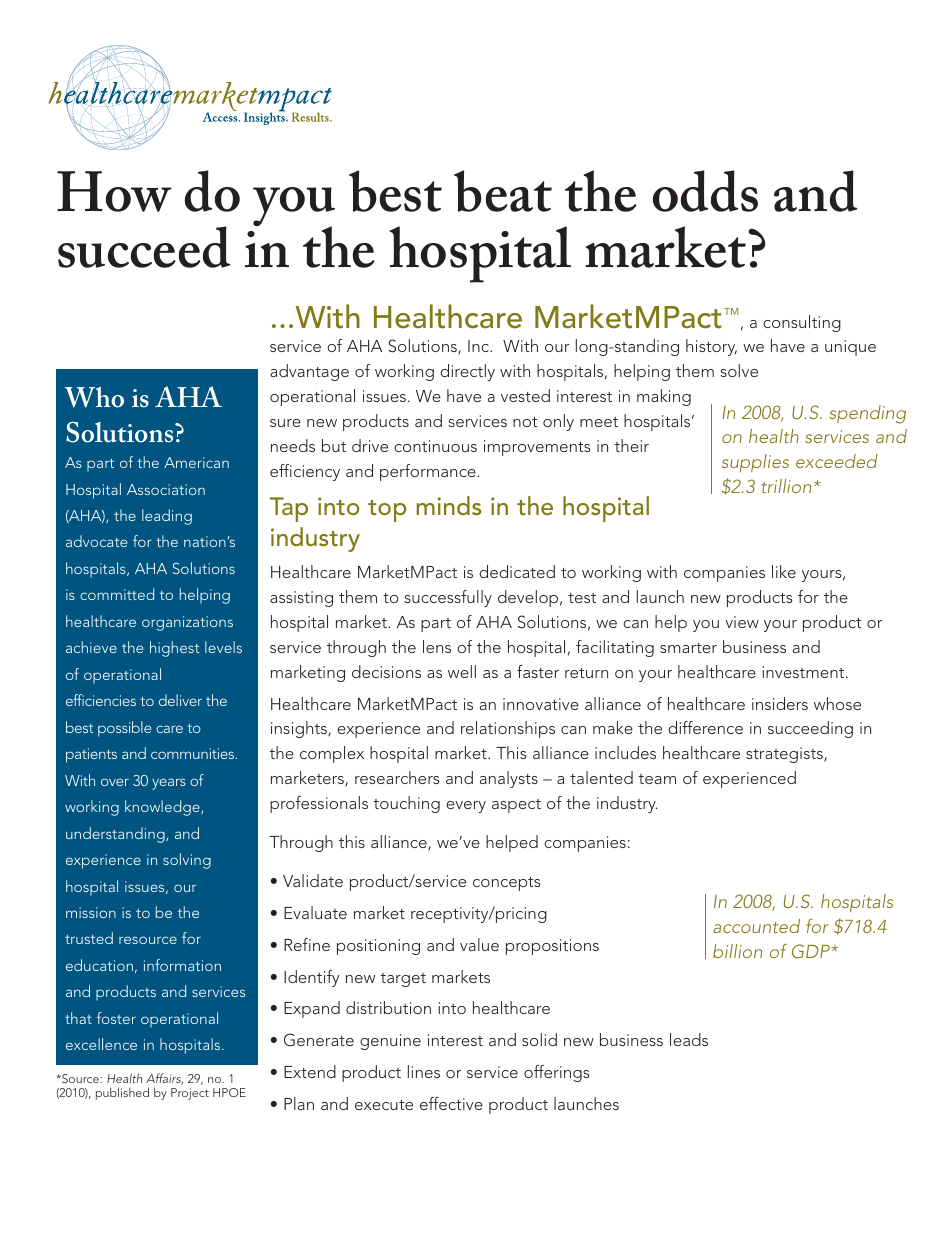 This document has width=952, height=1233. I want to click on How, so click(114, 191).
